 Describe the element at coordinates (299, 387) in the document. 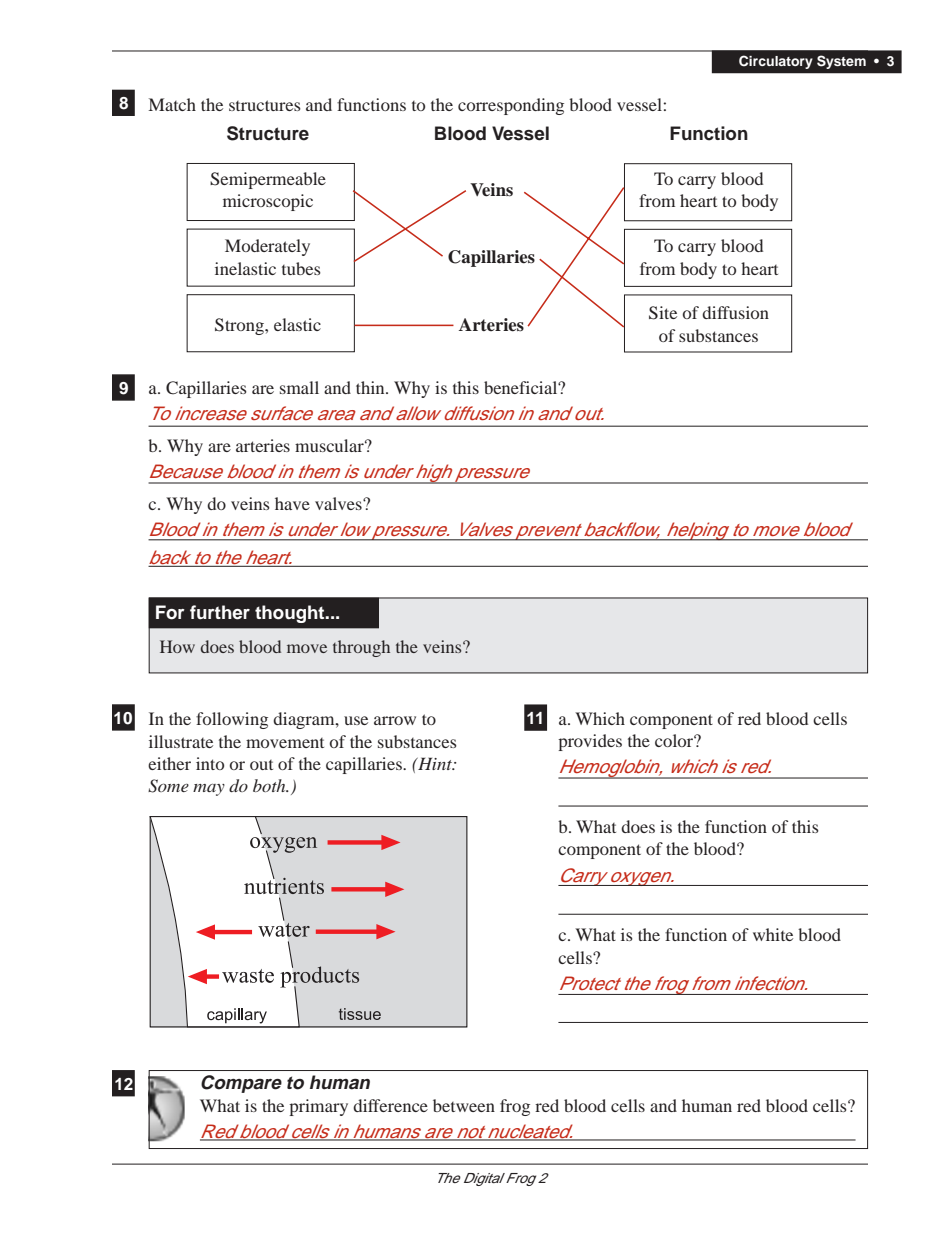

I see `small` at that location.
